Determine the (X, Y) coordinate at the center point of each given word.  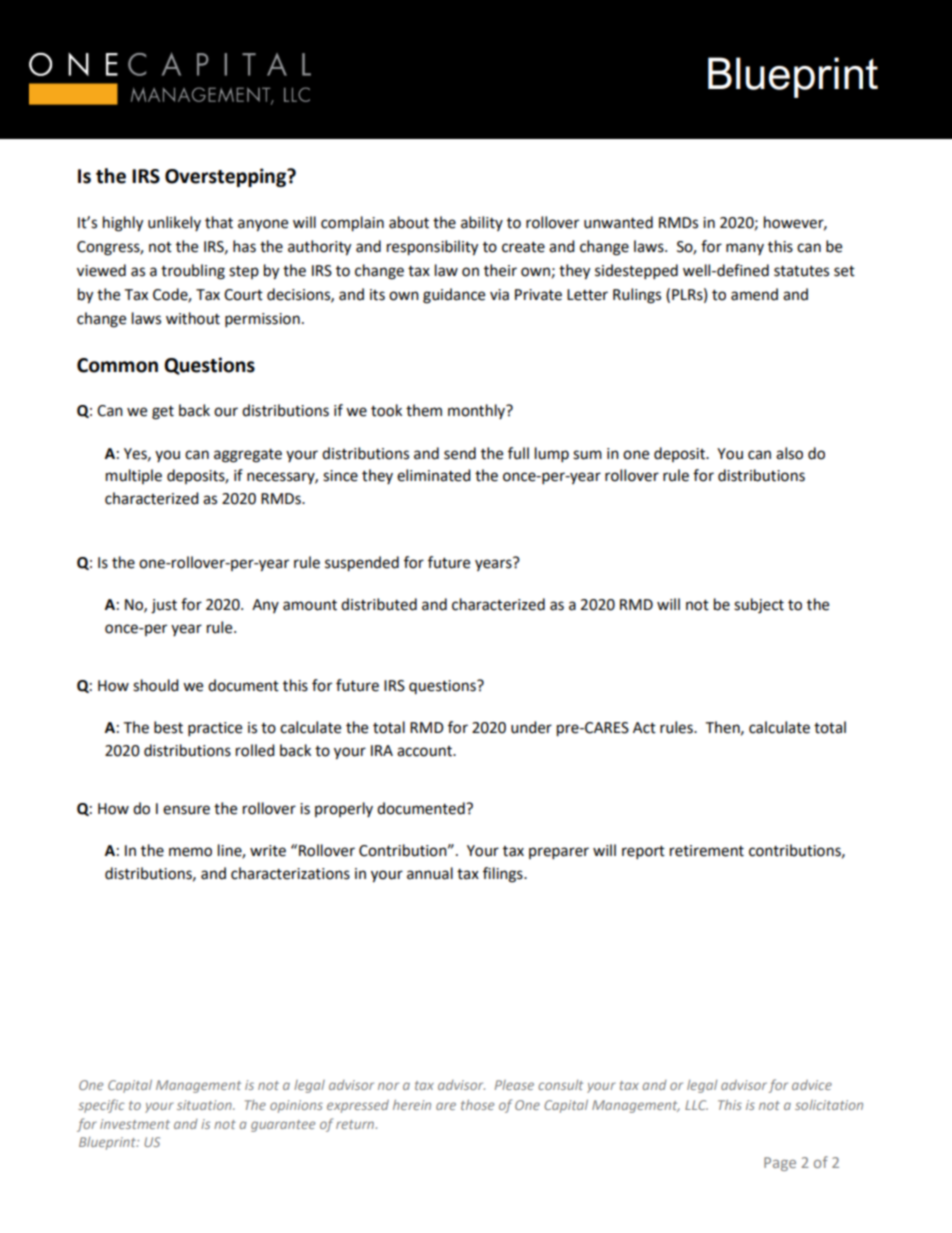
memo (190, 852)
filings (504, 875)
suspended (362, 564)
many (745, 249)
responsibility (432, 248)
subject (759, 606)
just (164, 606)
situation (205, 1105)
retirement (707, 851)
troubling (193, 272)
